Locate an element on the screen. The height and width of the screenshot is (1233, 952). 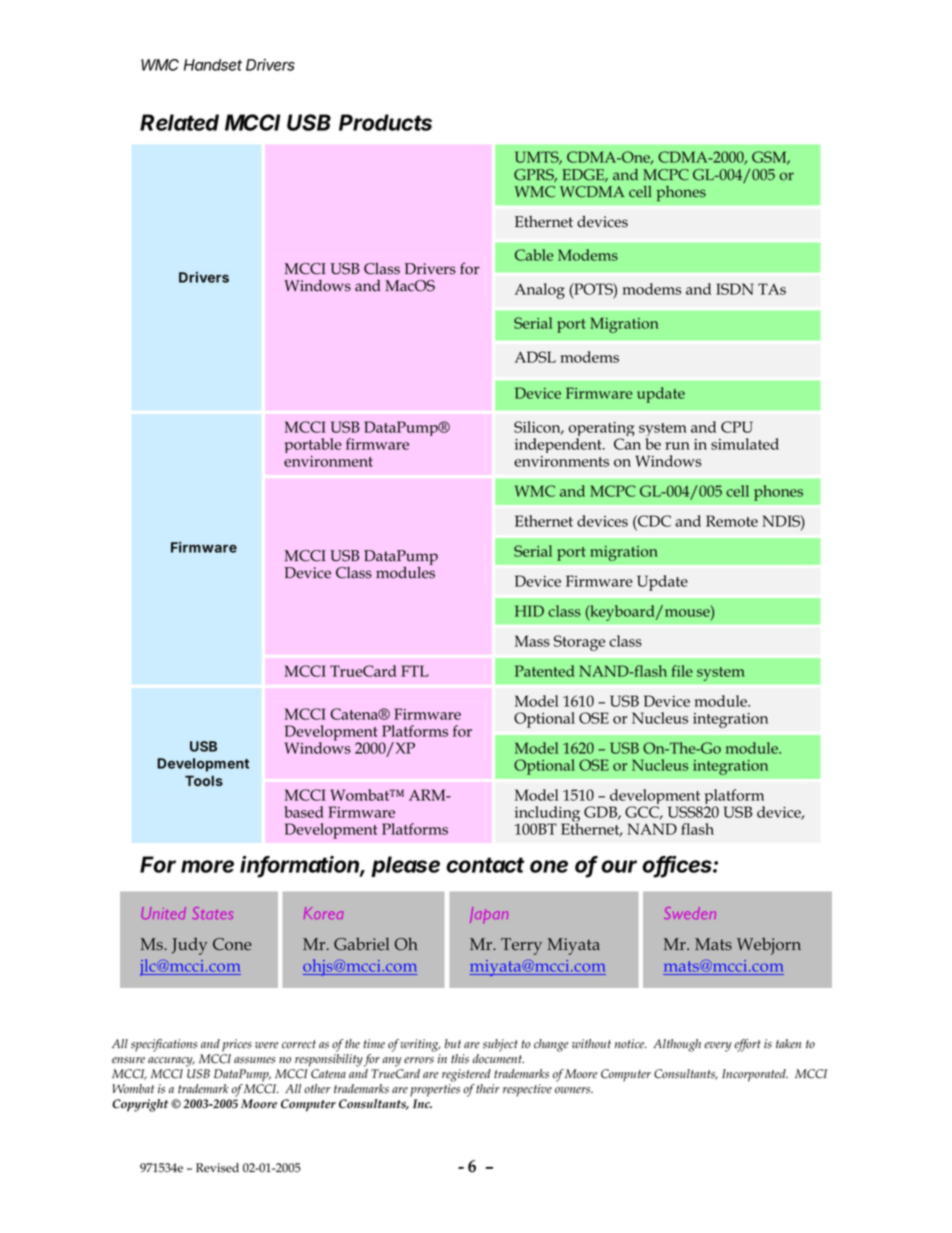
Revised is located at coordinates (217, 1168).
